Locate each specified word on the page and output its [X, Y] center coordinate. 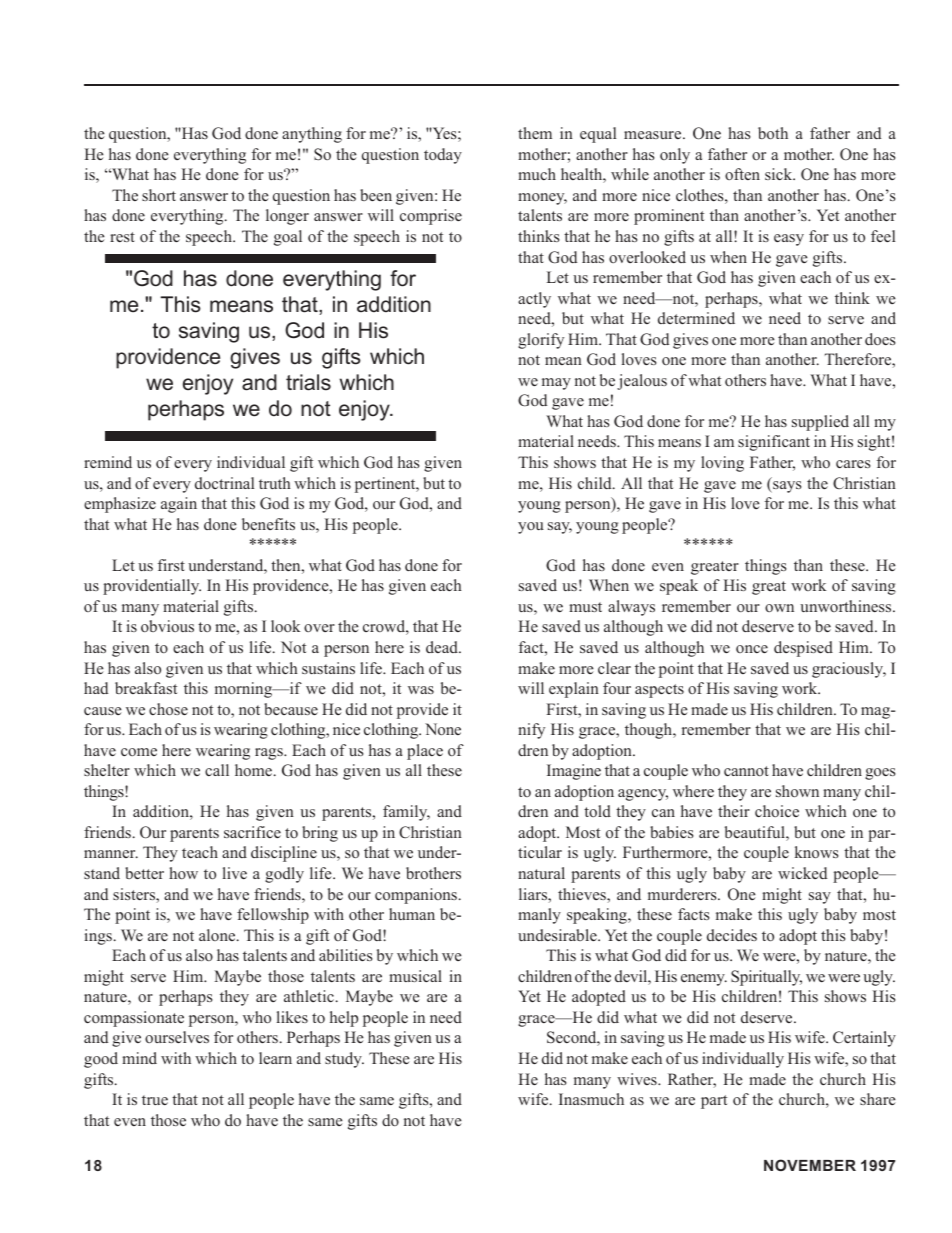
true [155, 1100]
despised [803, 649]
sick [780, 174]
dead [443, 647]
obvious [167, 626]
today [443, 156]
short [159, 195]
